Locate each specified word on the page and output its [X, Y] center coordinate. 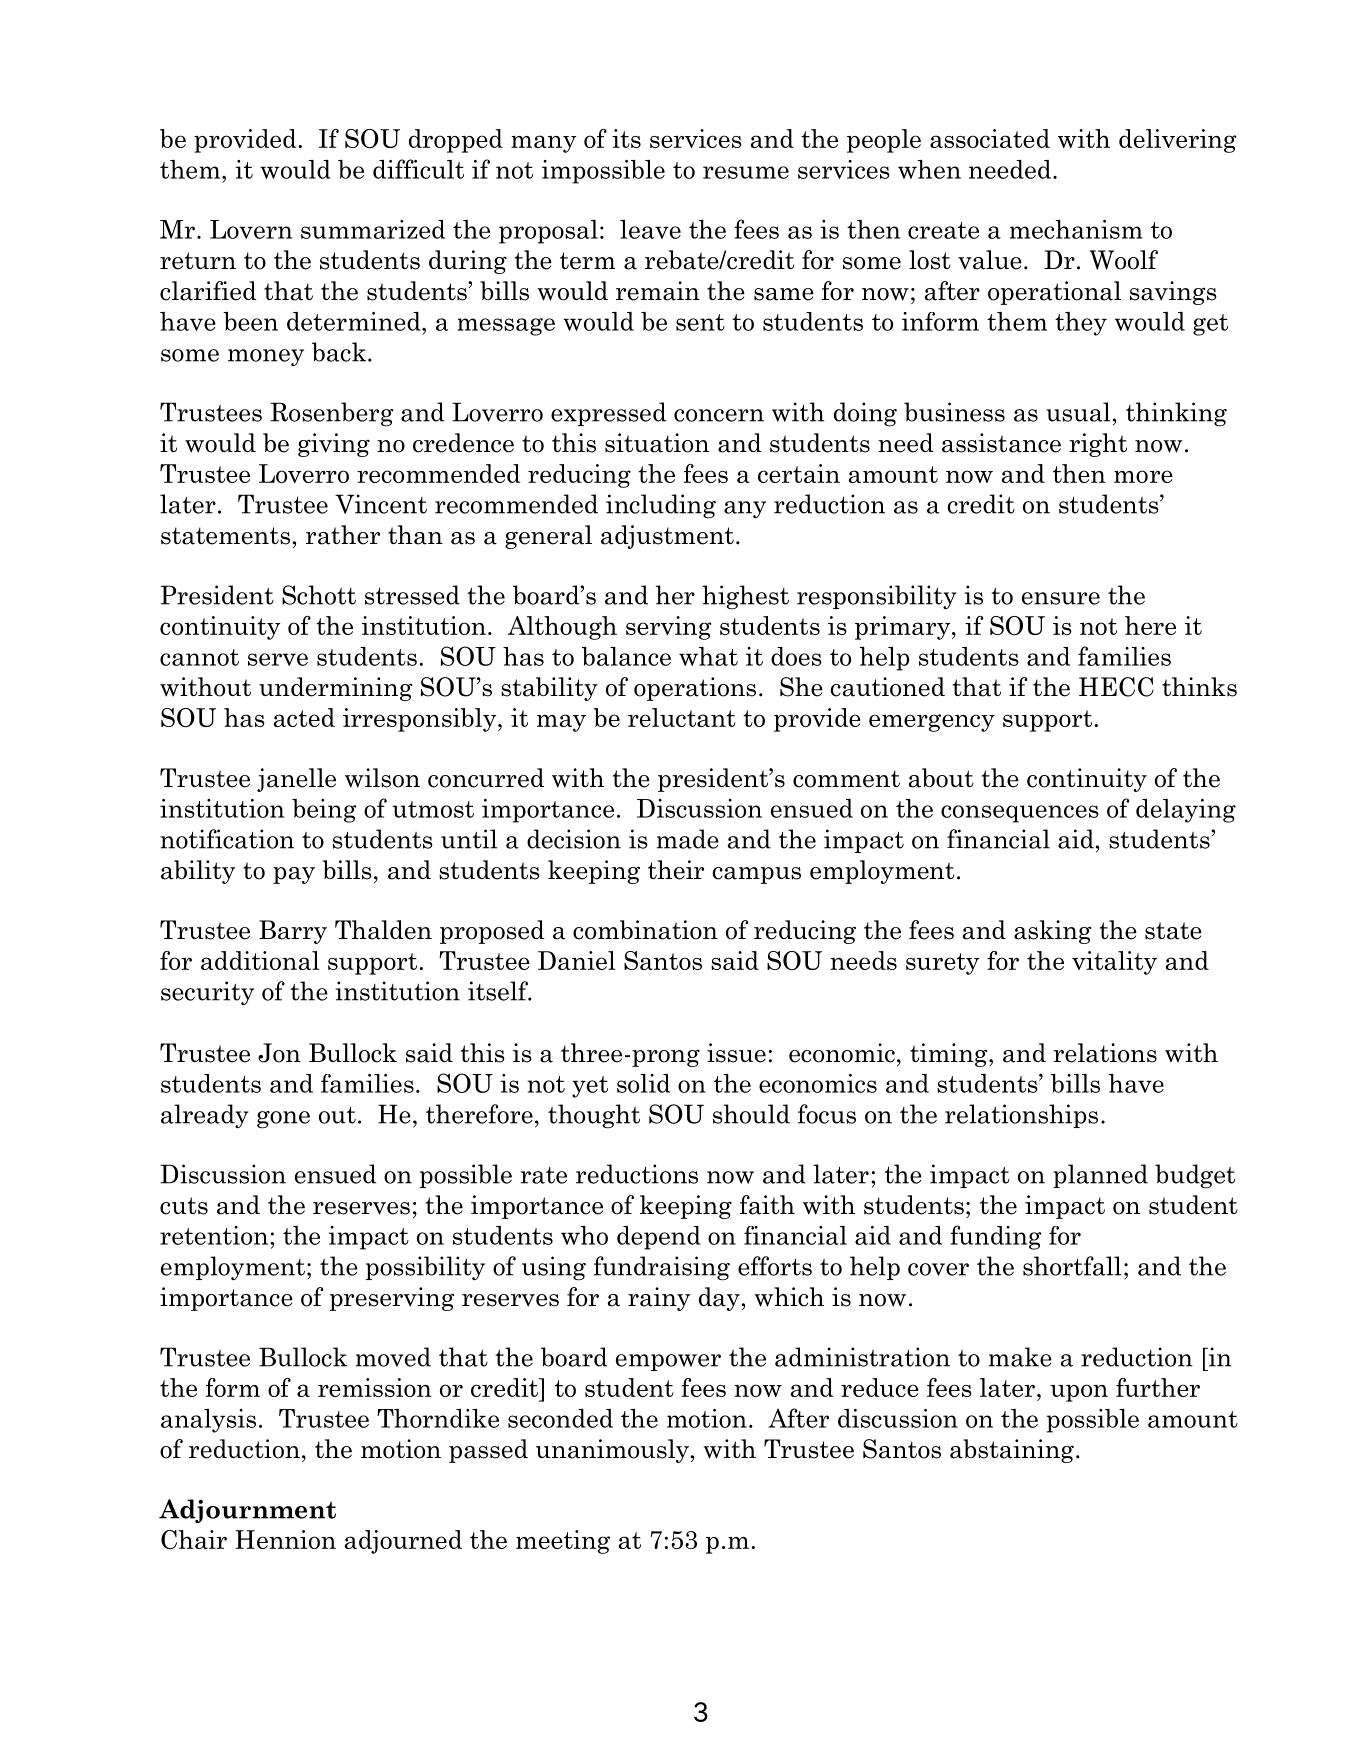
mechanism [1076, 229]
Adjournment [247, 1511]
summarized [373, 229]
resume [746, 172]
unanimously [613, 1451]
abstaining [1012, 1451]
